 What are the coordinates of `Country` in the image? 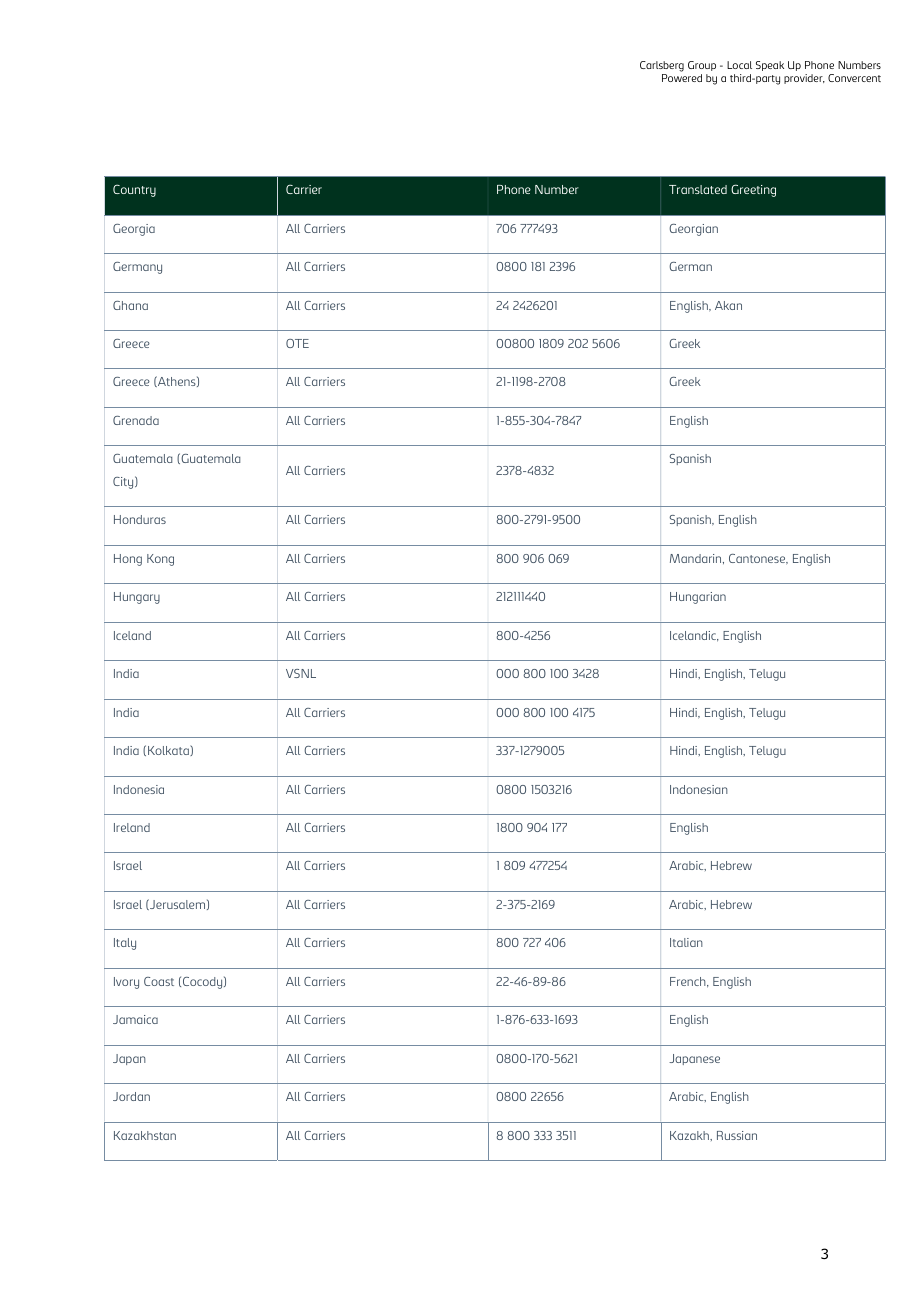 It's located at (134, 190).
